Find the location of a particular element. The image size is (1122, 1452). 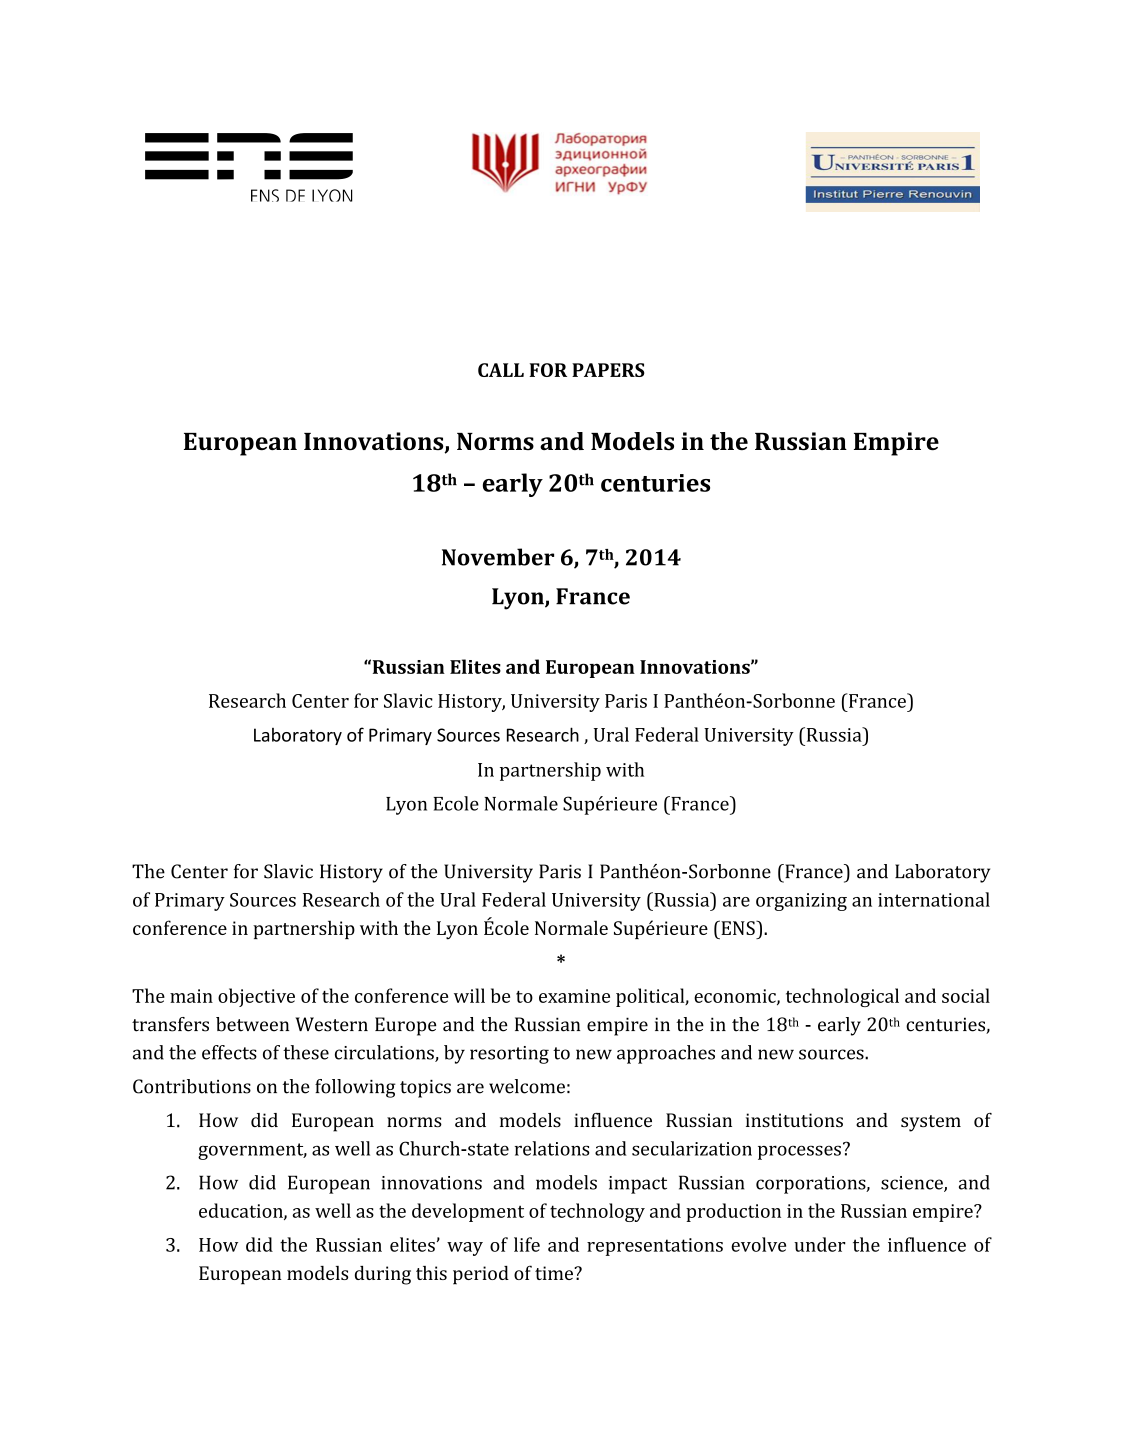

main is located at coordinates (191, 996).
